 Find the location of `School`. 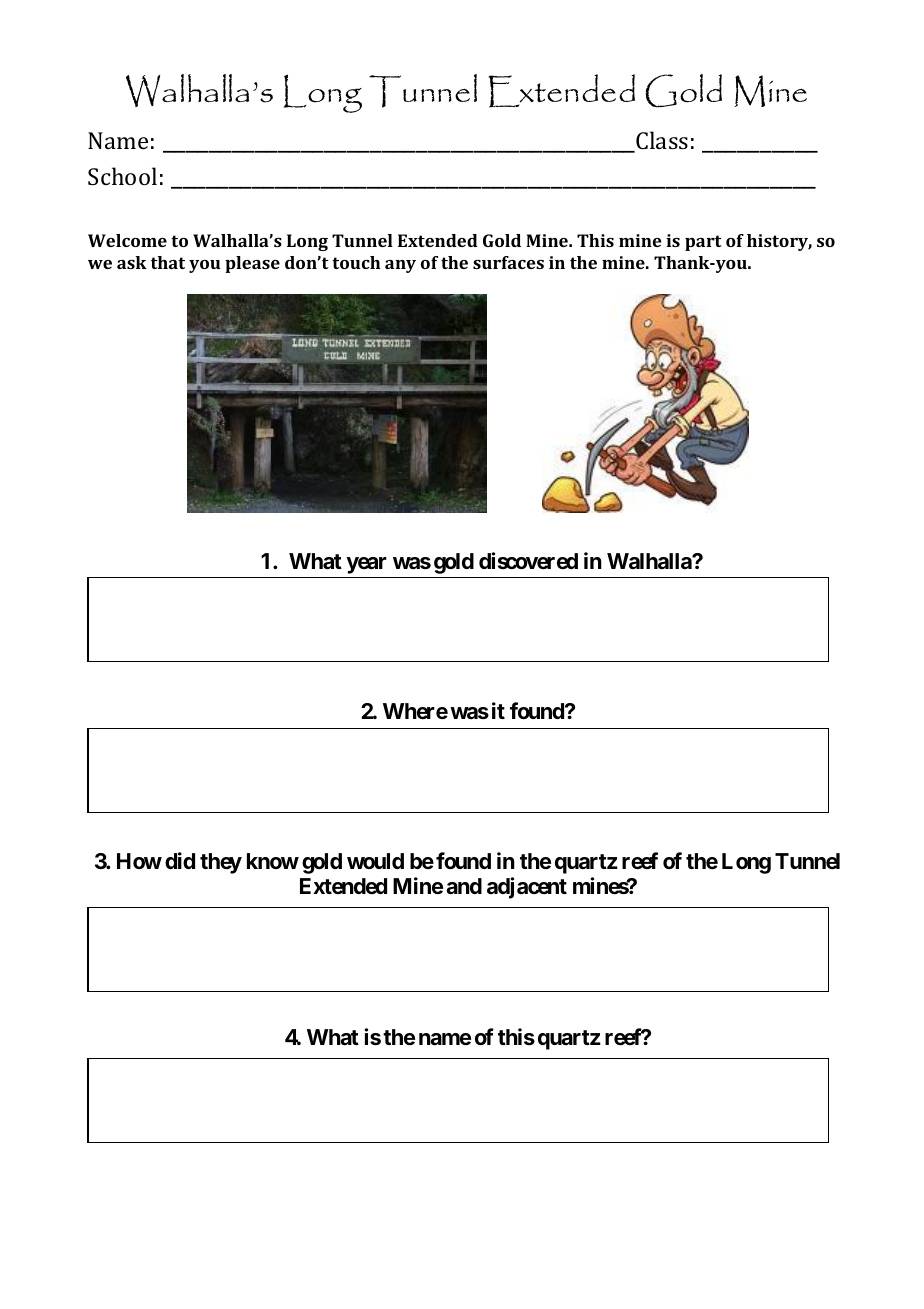

School is located at coordinates (122, 176).
